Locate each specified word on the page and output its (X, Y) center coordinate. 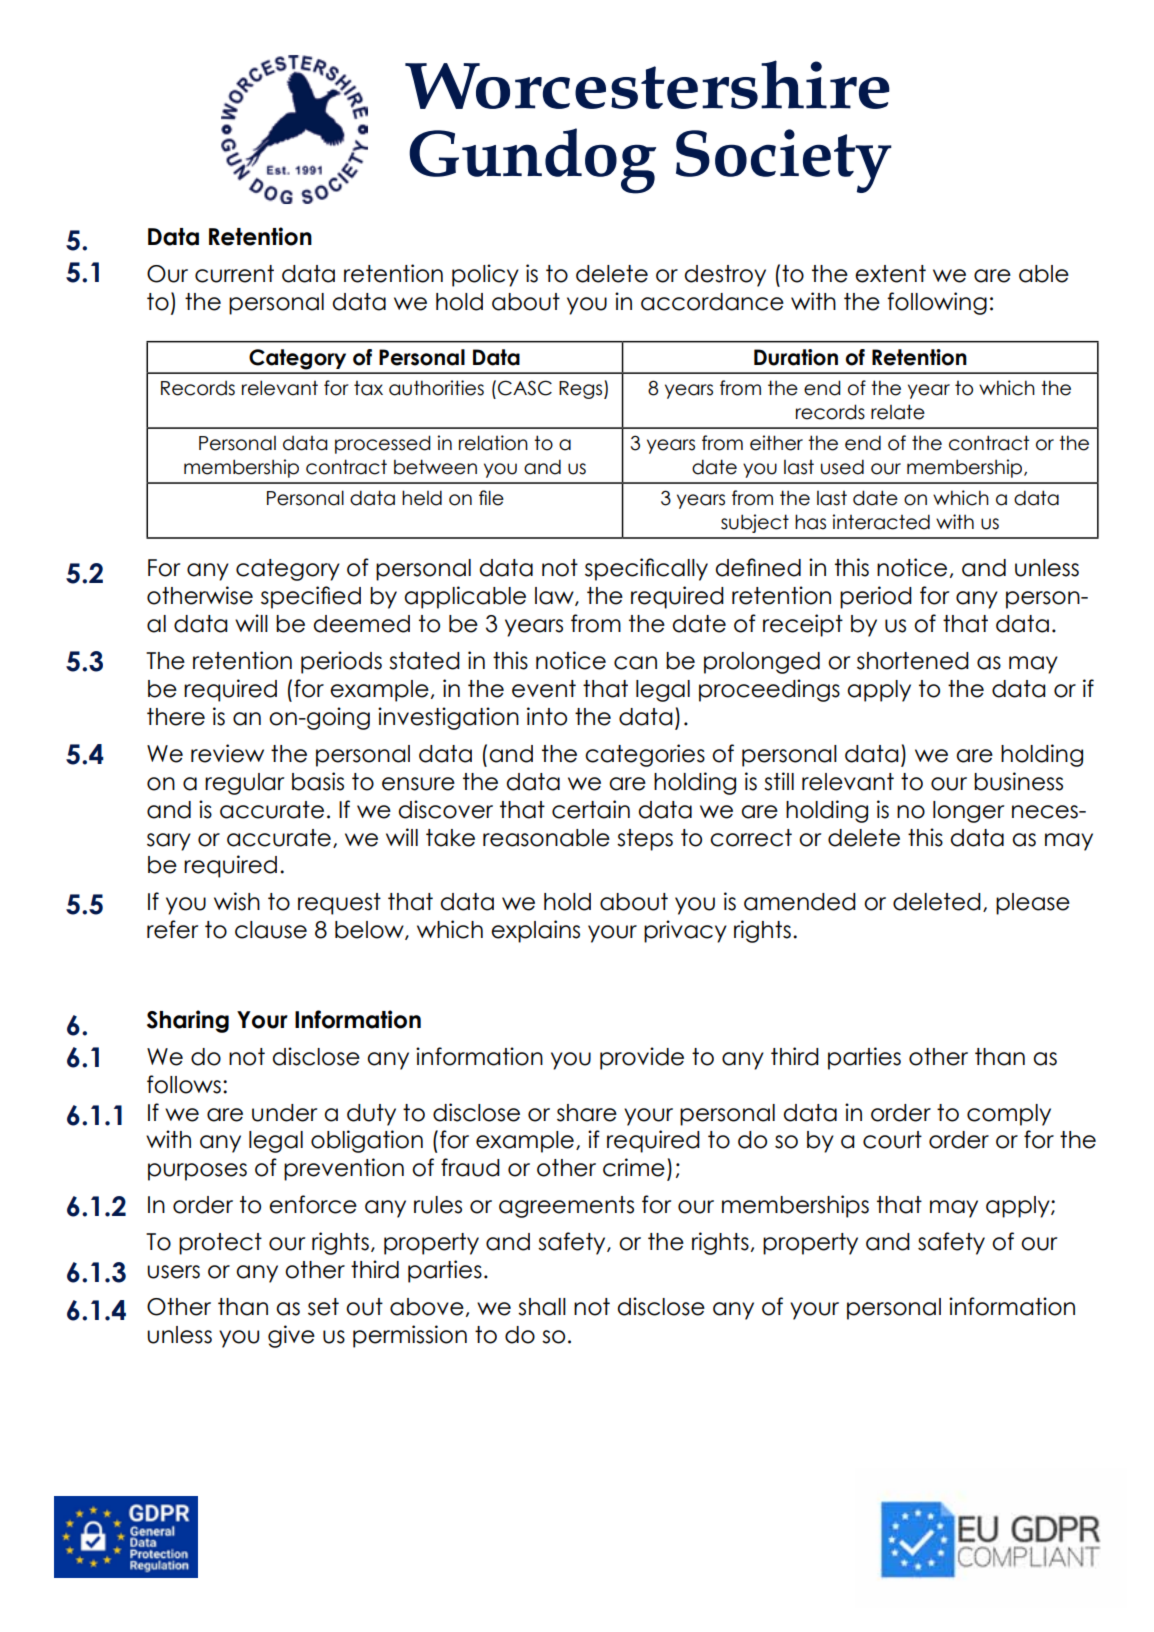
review (227, 753)
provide (642, 1058)
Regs (582, 390)
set (323, 1307)
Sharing (188, 1021)
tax (368, 388)
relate (898, 412)
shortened (913, 661)
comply (1009, 1115)
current (234, 274)
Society (784, 161)
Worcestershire (647, 84)
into (547, 716)
